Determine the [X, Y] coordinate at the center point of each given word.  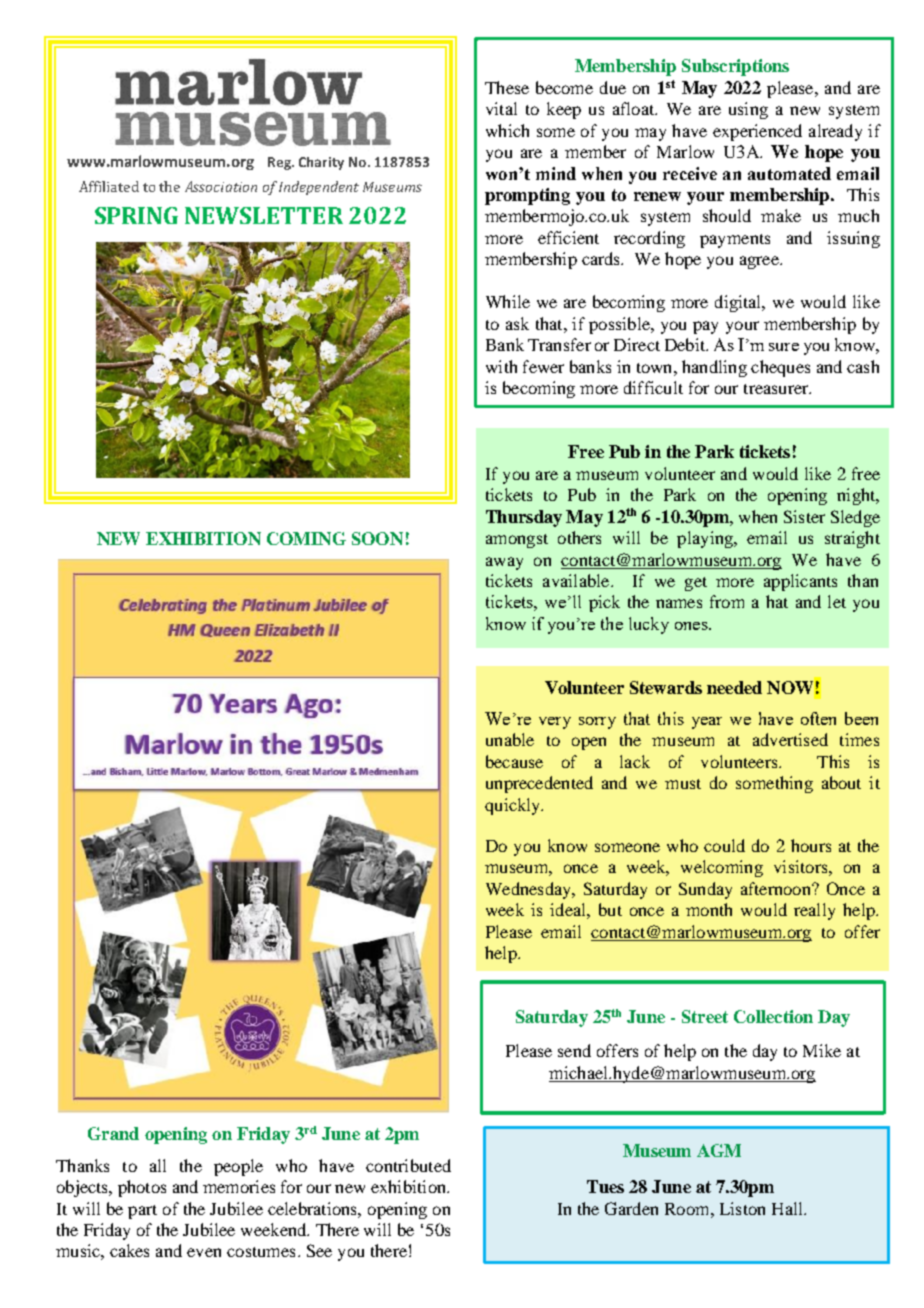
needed [734, 687]
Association [221, 186]
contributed [408, 1165]
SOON [377, 538]
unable [510, 739]
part [142, 1212]
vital [501, 108]
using [748, 110]
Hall [788, 1208]
